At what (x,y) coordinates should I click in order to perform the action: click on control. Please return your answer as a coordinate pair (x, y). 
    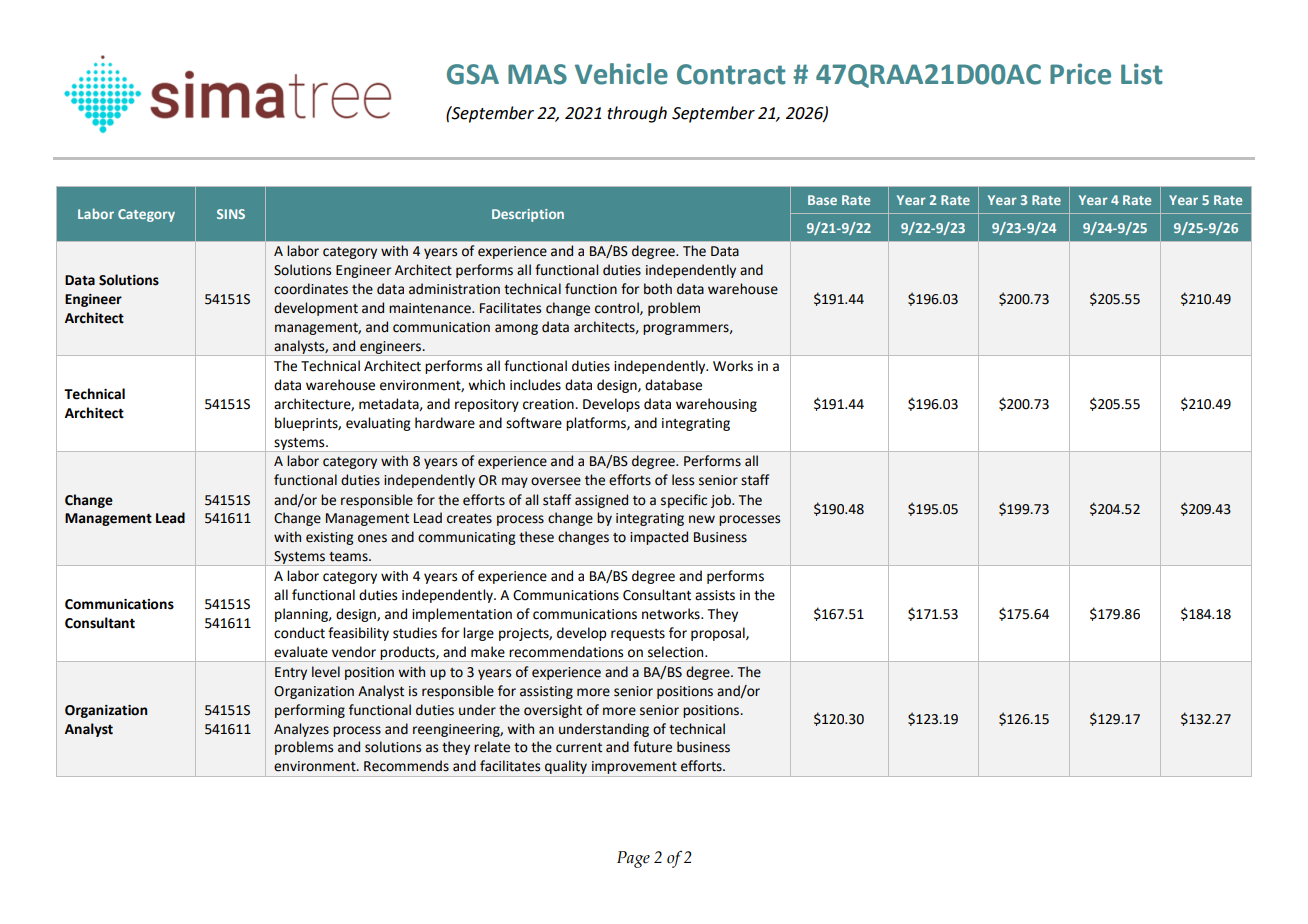
    Looking at the image, I should click on (618, 308).
